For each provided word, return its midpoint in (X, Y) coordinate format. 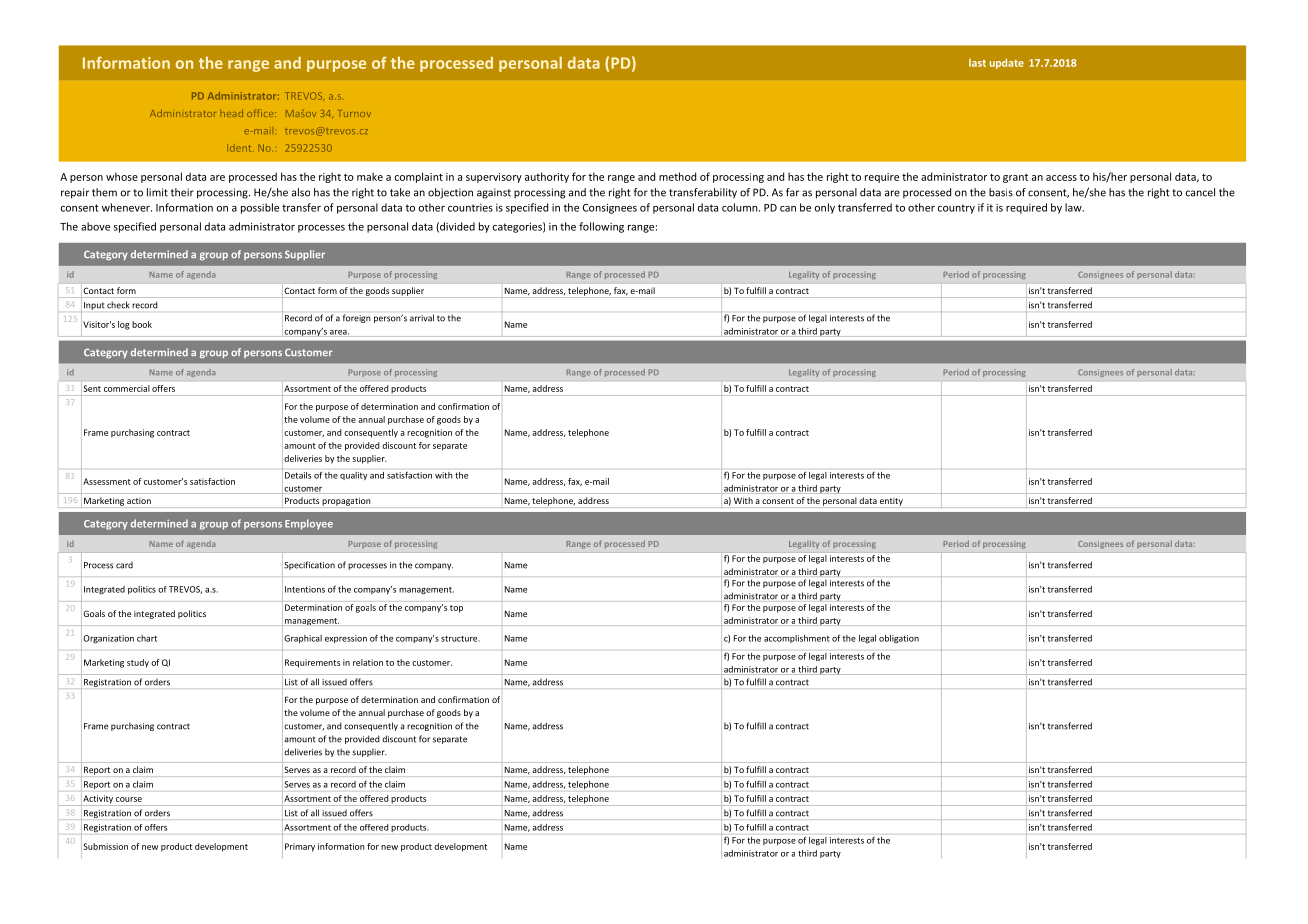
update (1007, 63)
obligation (899, 639)
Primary (300, 847)
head (232, 113)
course (129, 799)
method (677, 176)
